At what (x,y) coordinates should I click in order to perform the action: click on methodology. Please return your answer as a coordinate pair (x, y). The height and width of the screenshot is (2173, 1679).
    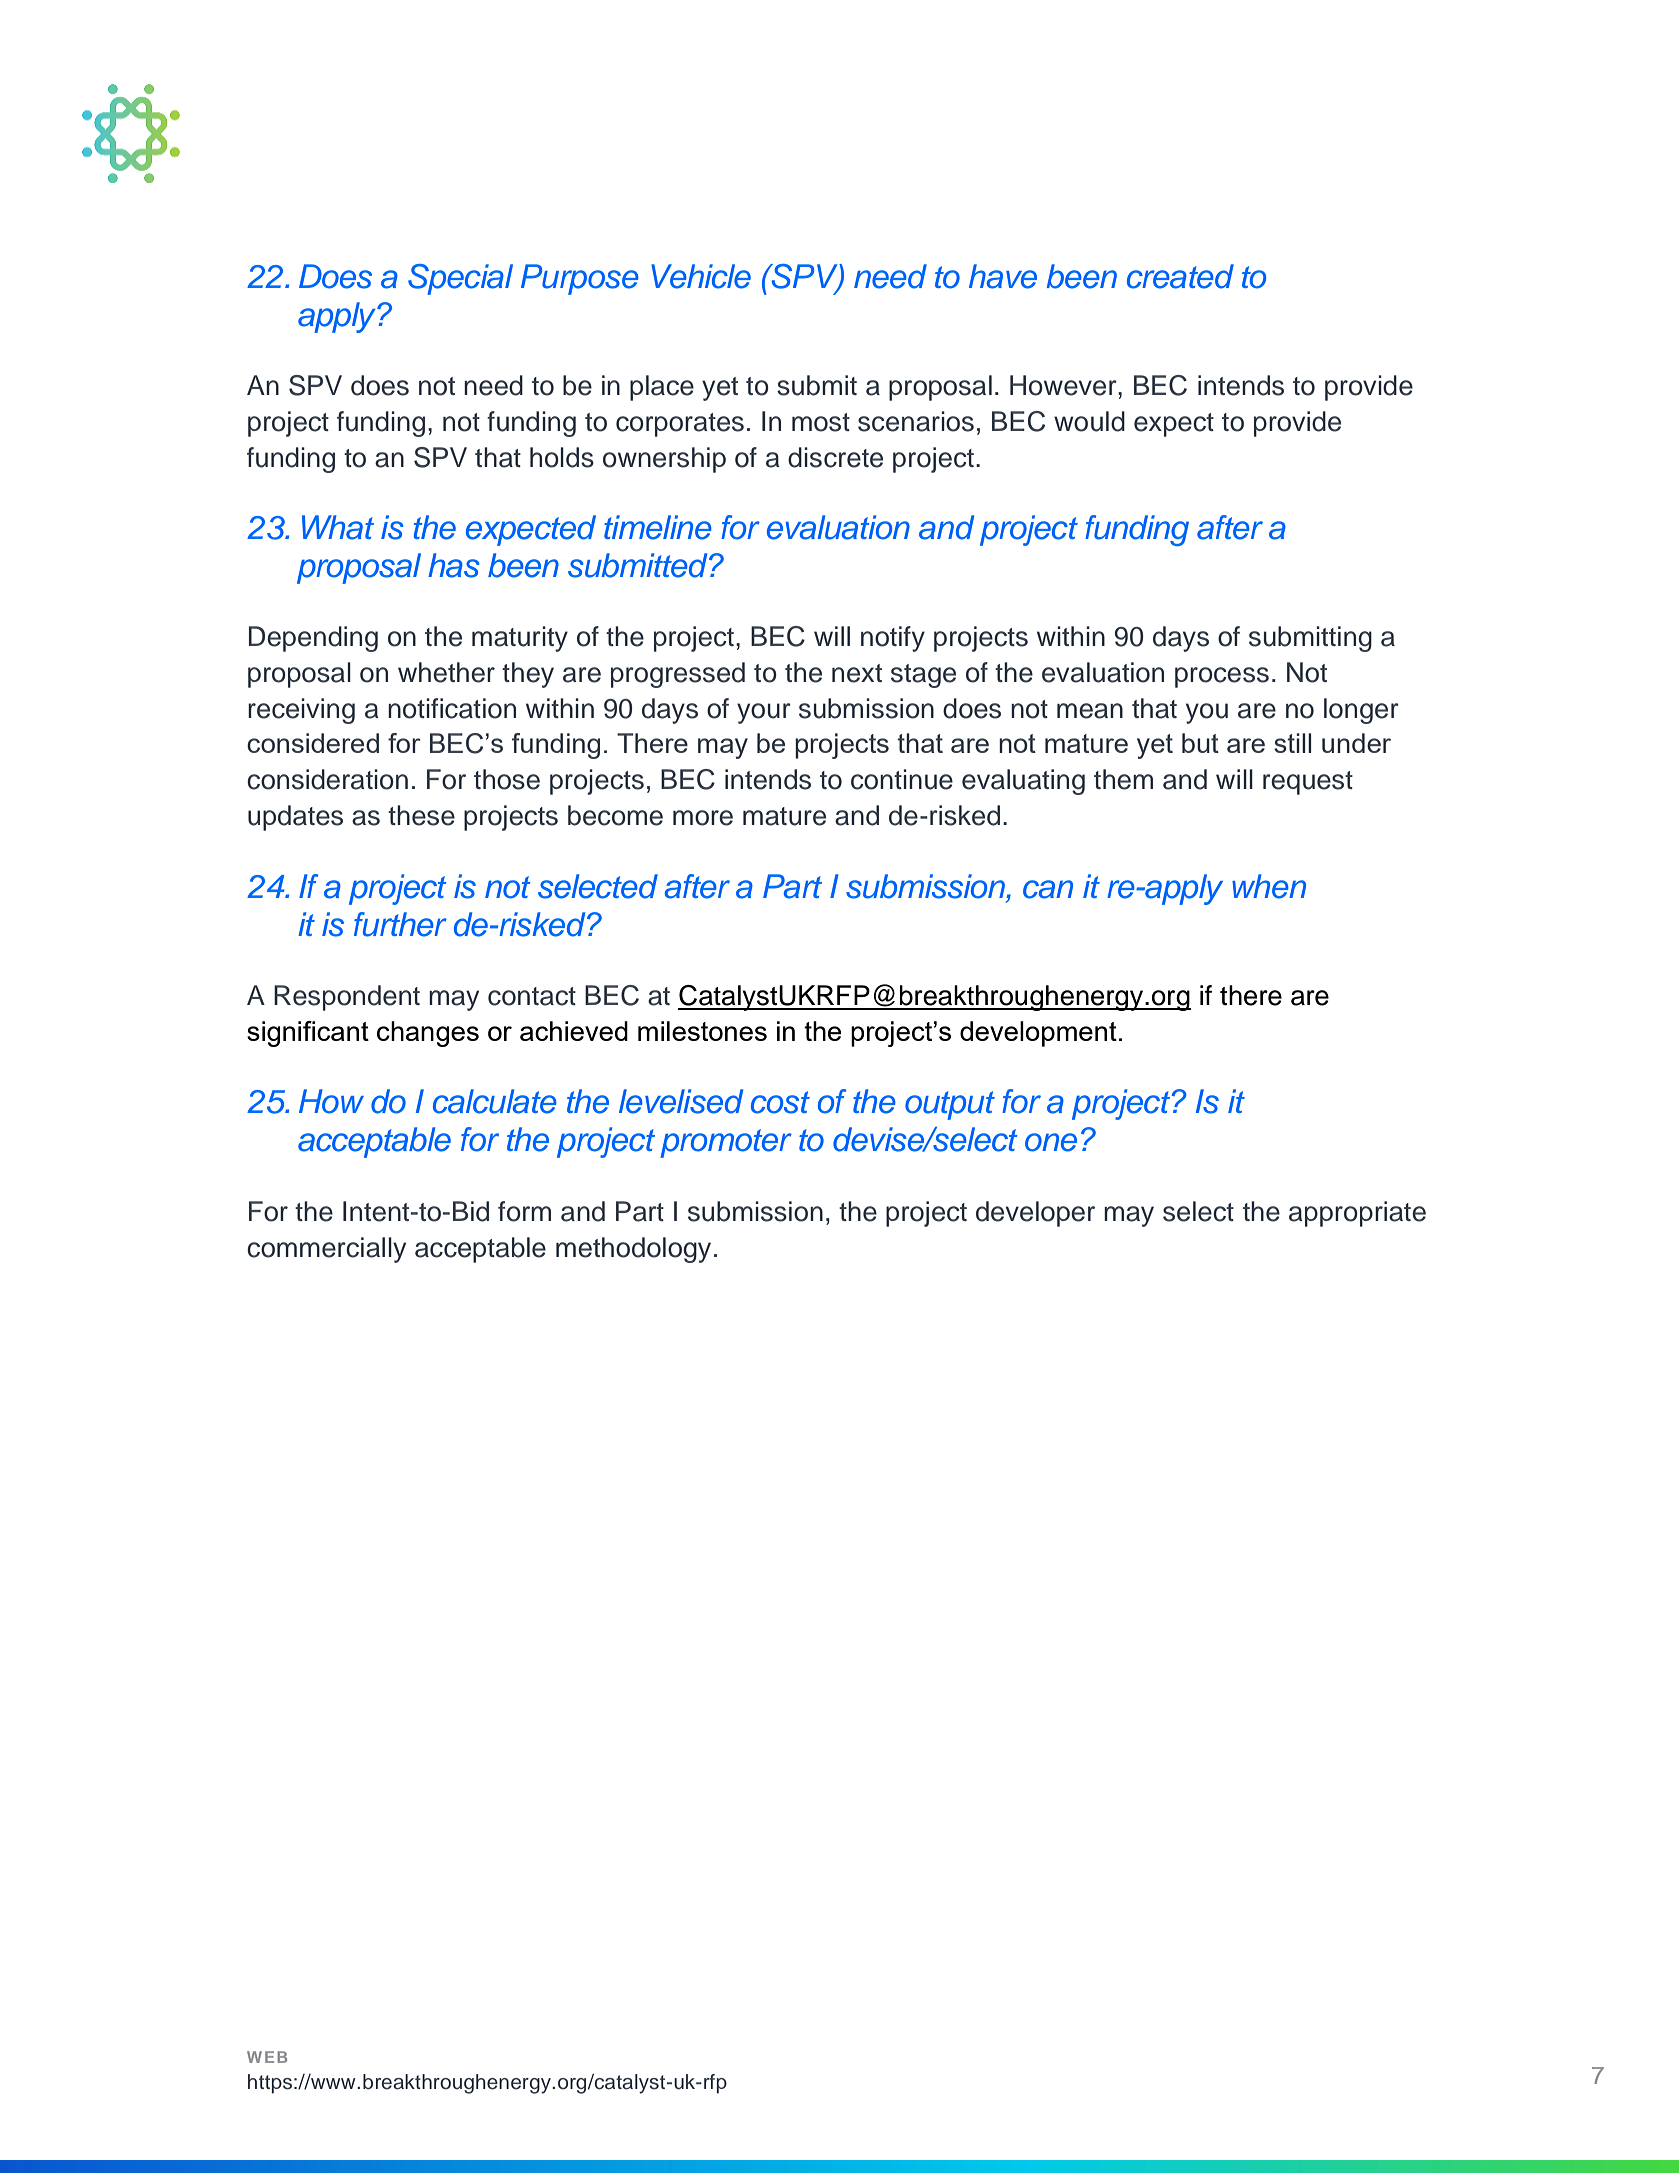
    Looking at the image, I should click on (633, 1250).
